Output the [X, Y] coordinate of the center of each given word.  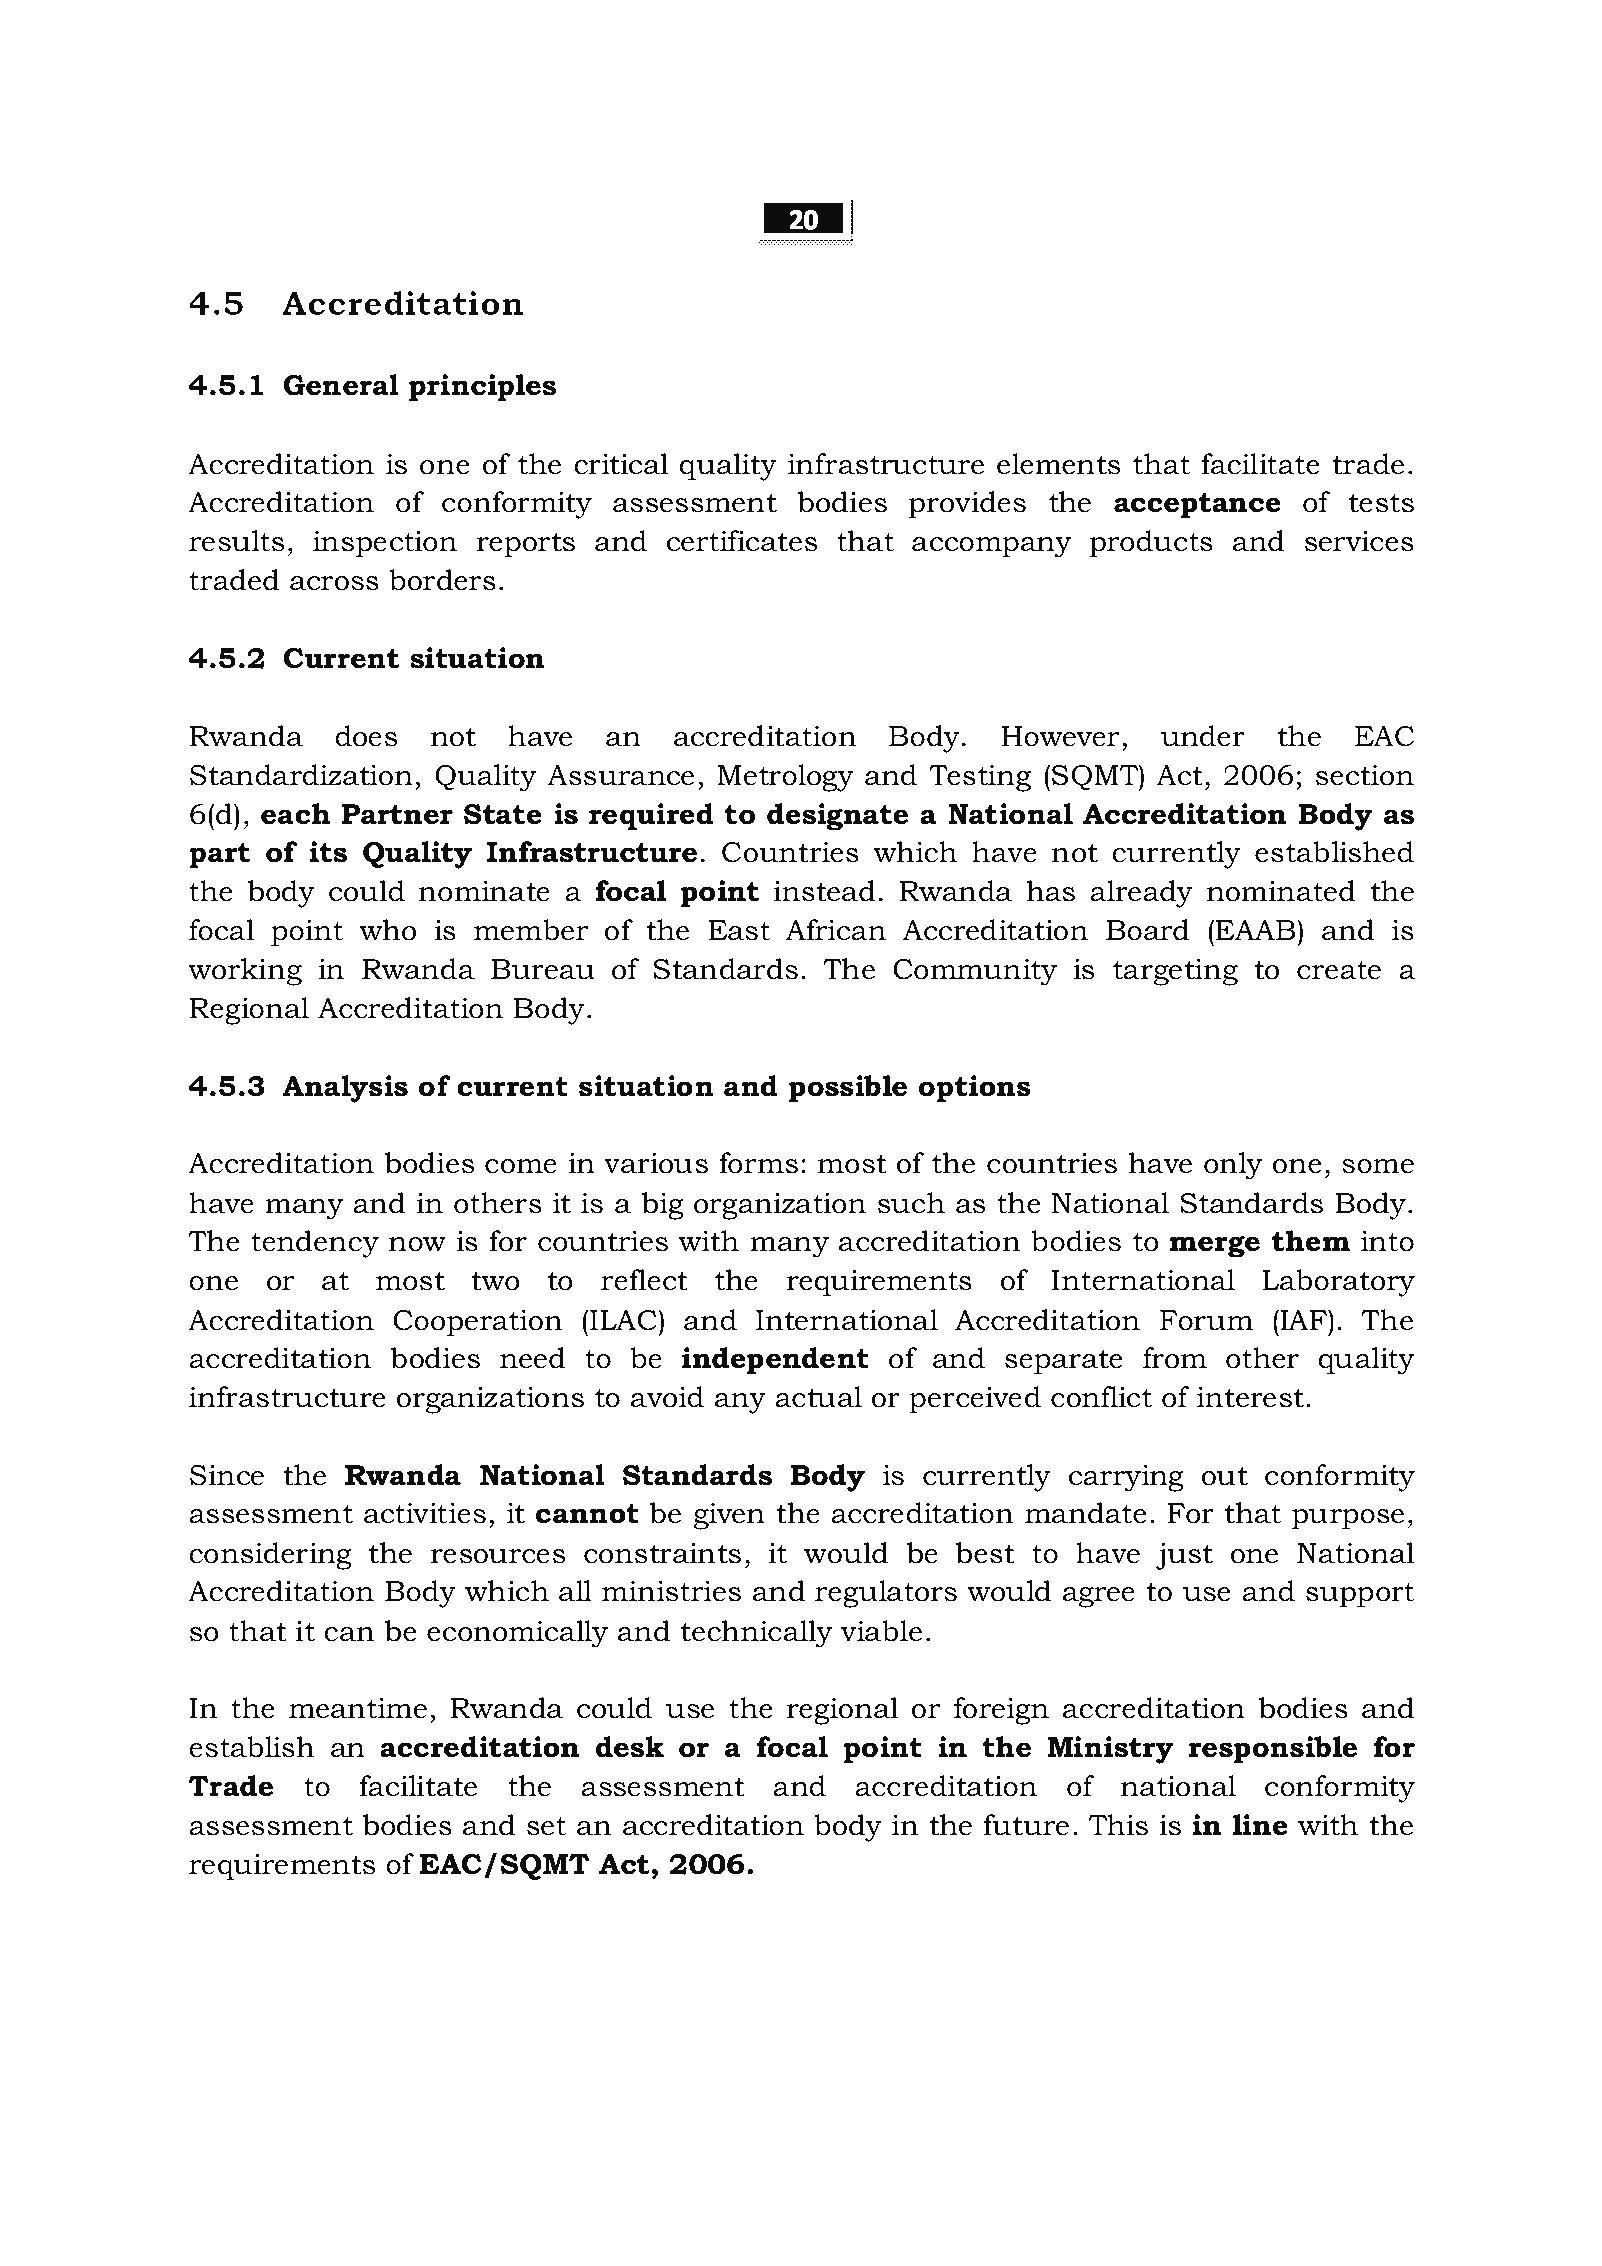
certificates [742, 541]
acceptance [1197, 506]
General [341, 385]
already [1141, 894]
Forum [1206, 1320]
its [328, 852]
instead [825, 891]
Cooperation [477, 1323]
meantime [358, 1708]
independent [775, 1361]
